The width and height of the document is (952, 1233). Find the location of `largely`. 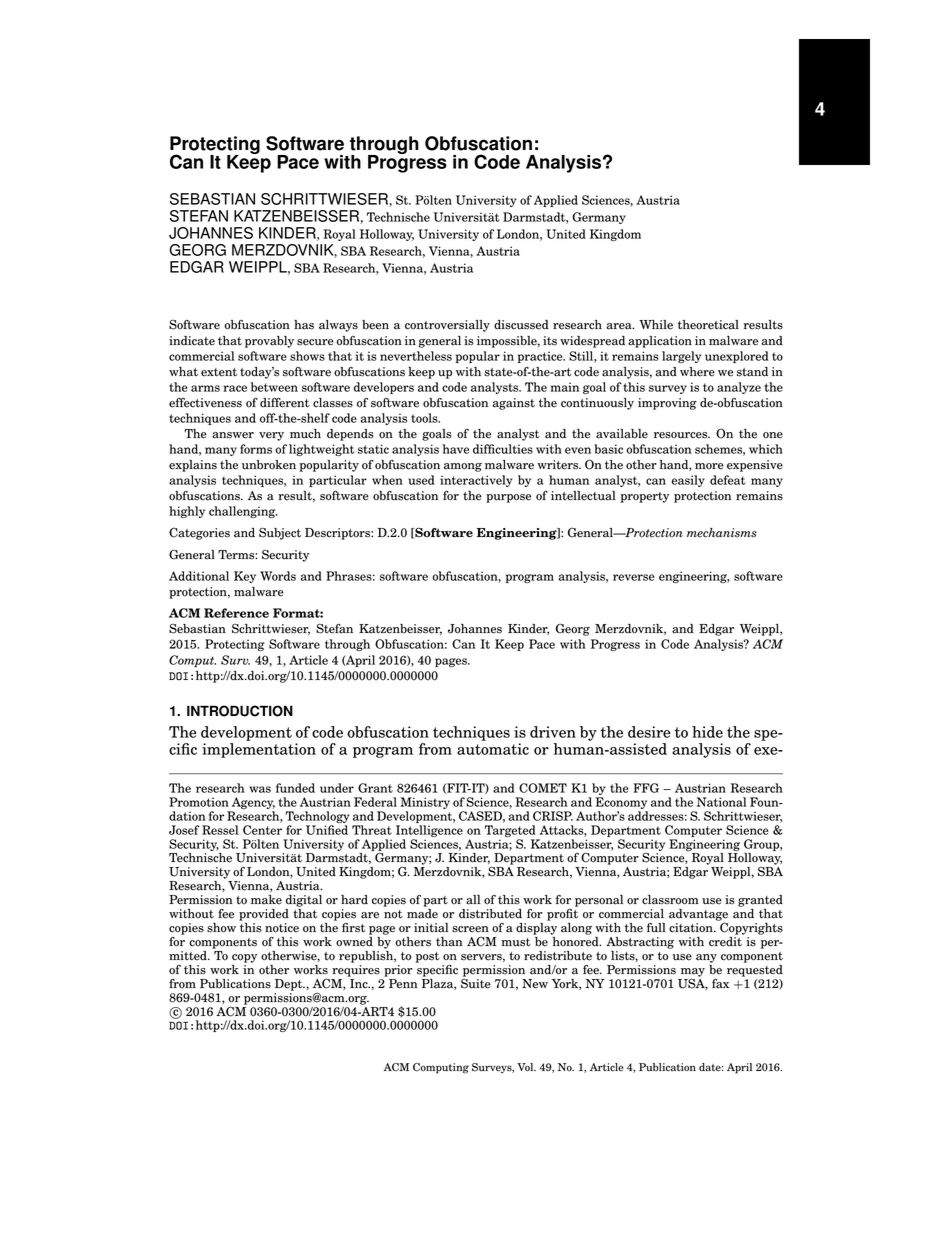

largely is located at coordinates (681, 357).
